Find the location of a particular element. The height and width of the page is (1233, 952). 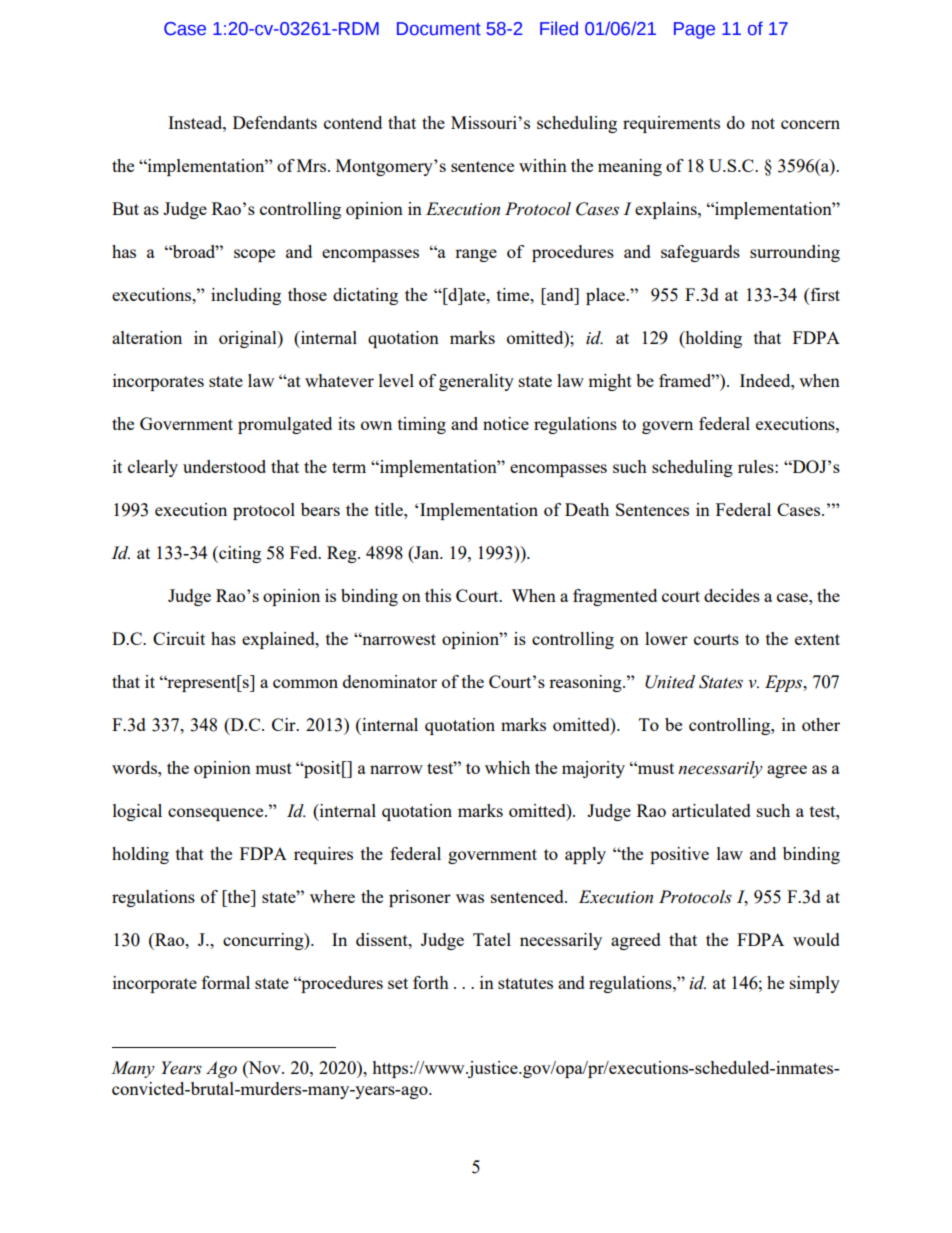

range is located at coordinates (476, 255).
